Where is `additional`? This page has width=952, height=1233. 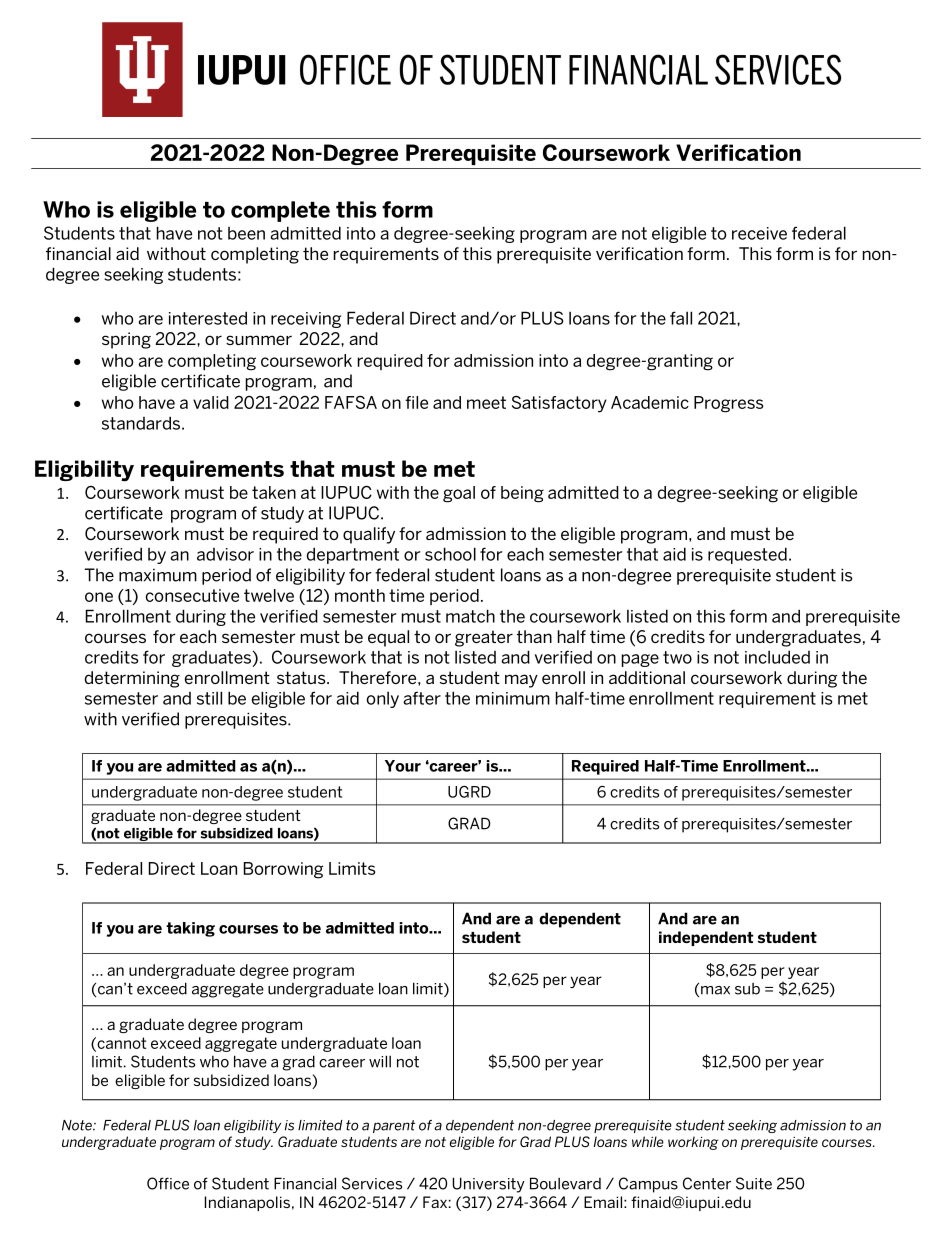 additional is located at coordinates (647, 677).
